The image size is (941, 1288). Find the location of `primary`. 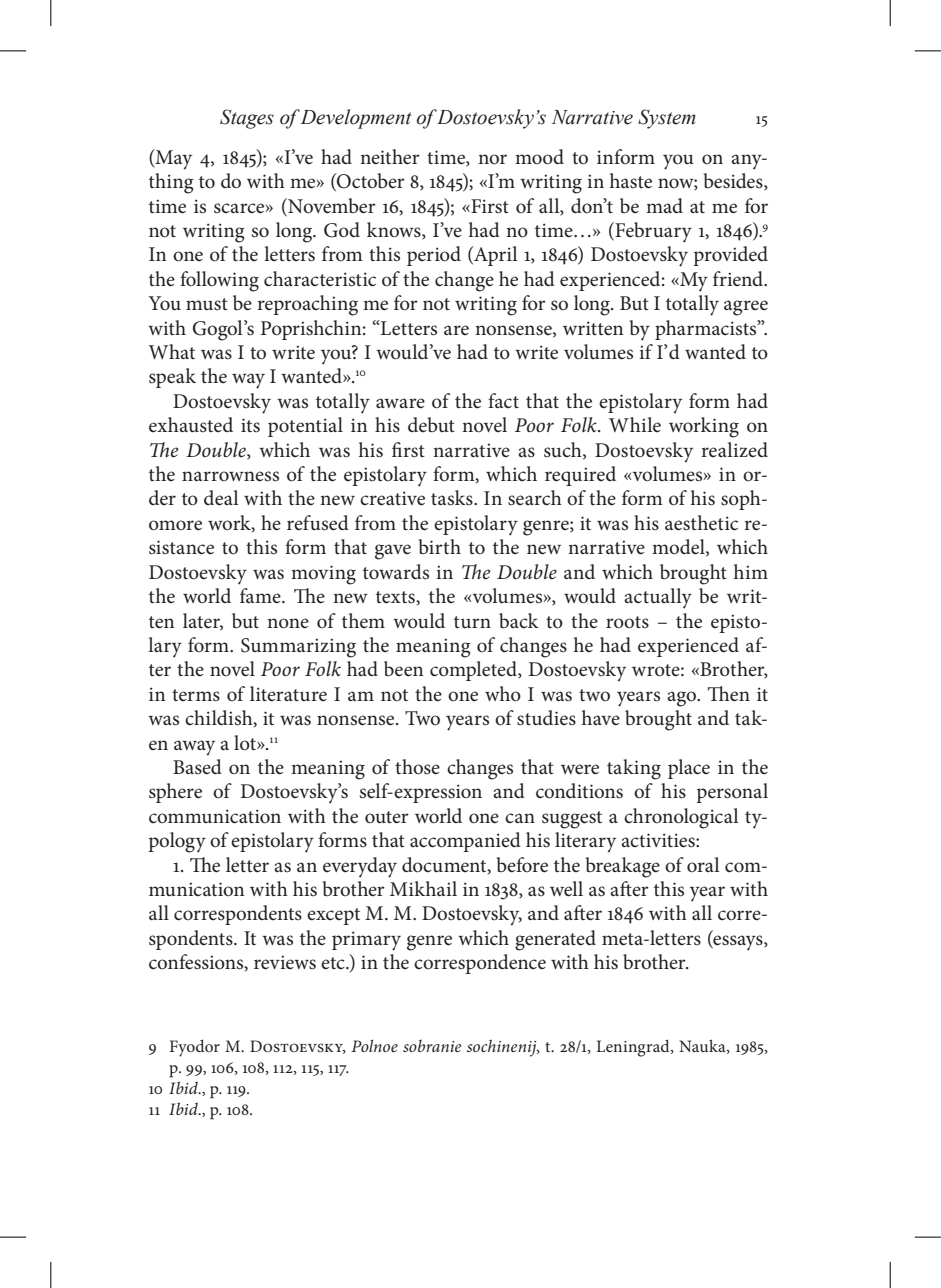

primary is located at coordinates (366, 941).
